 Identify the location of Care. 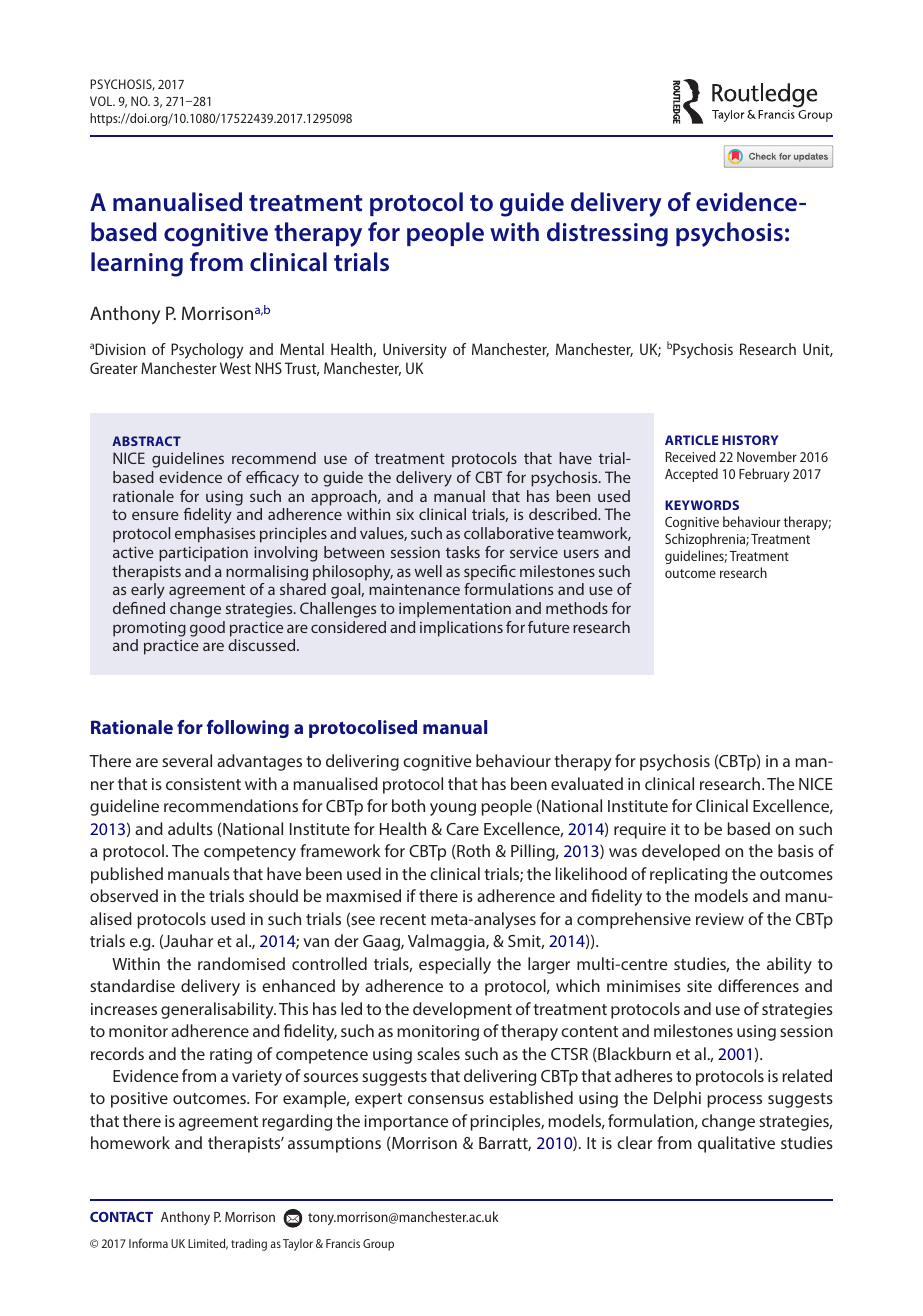
(462, 829).
